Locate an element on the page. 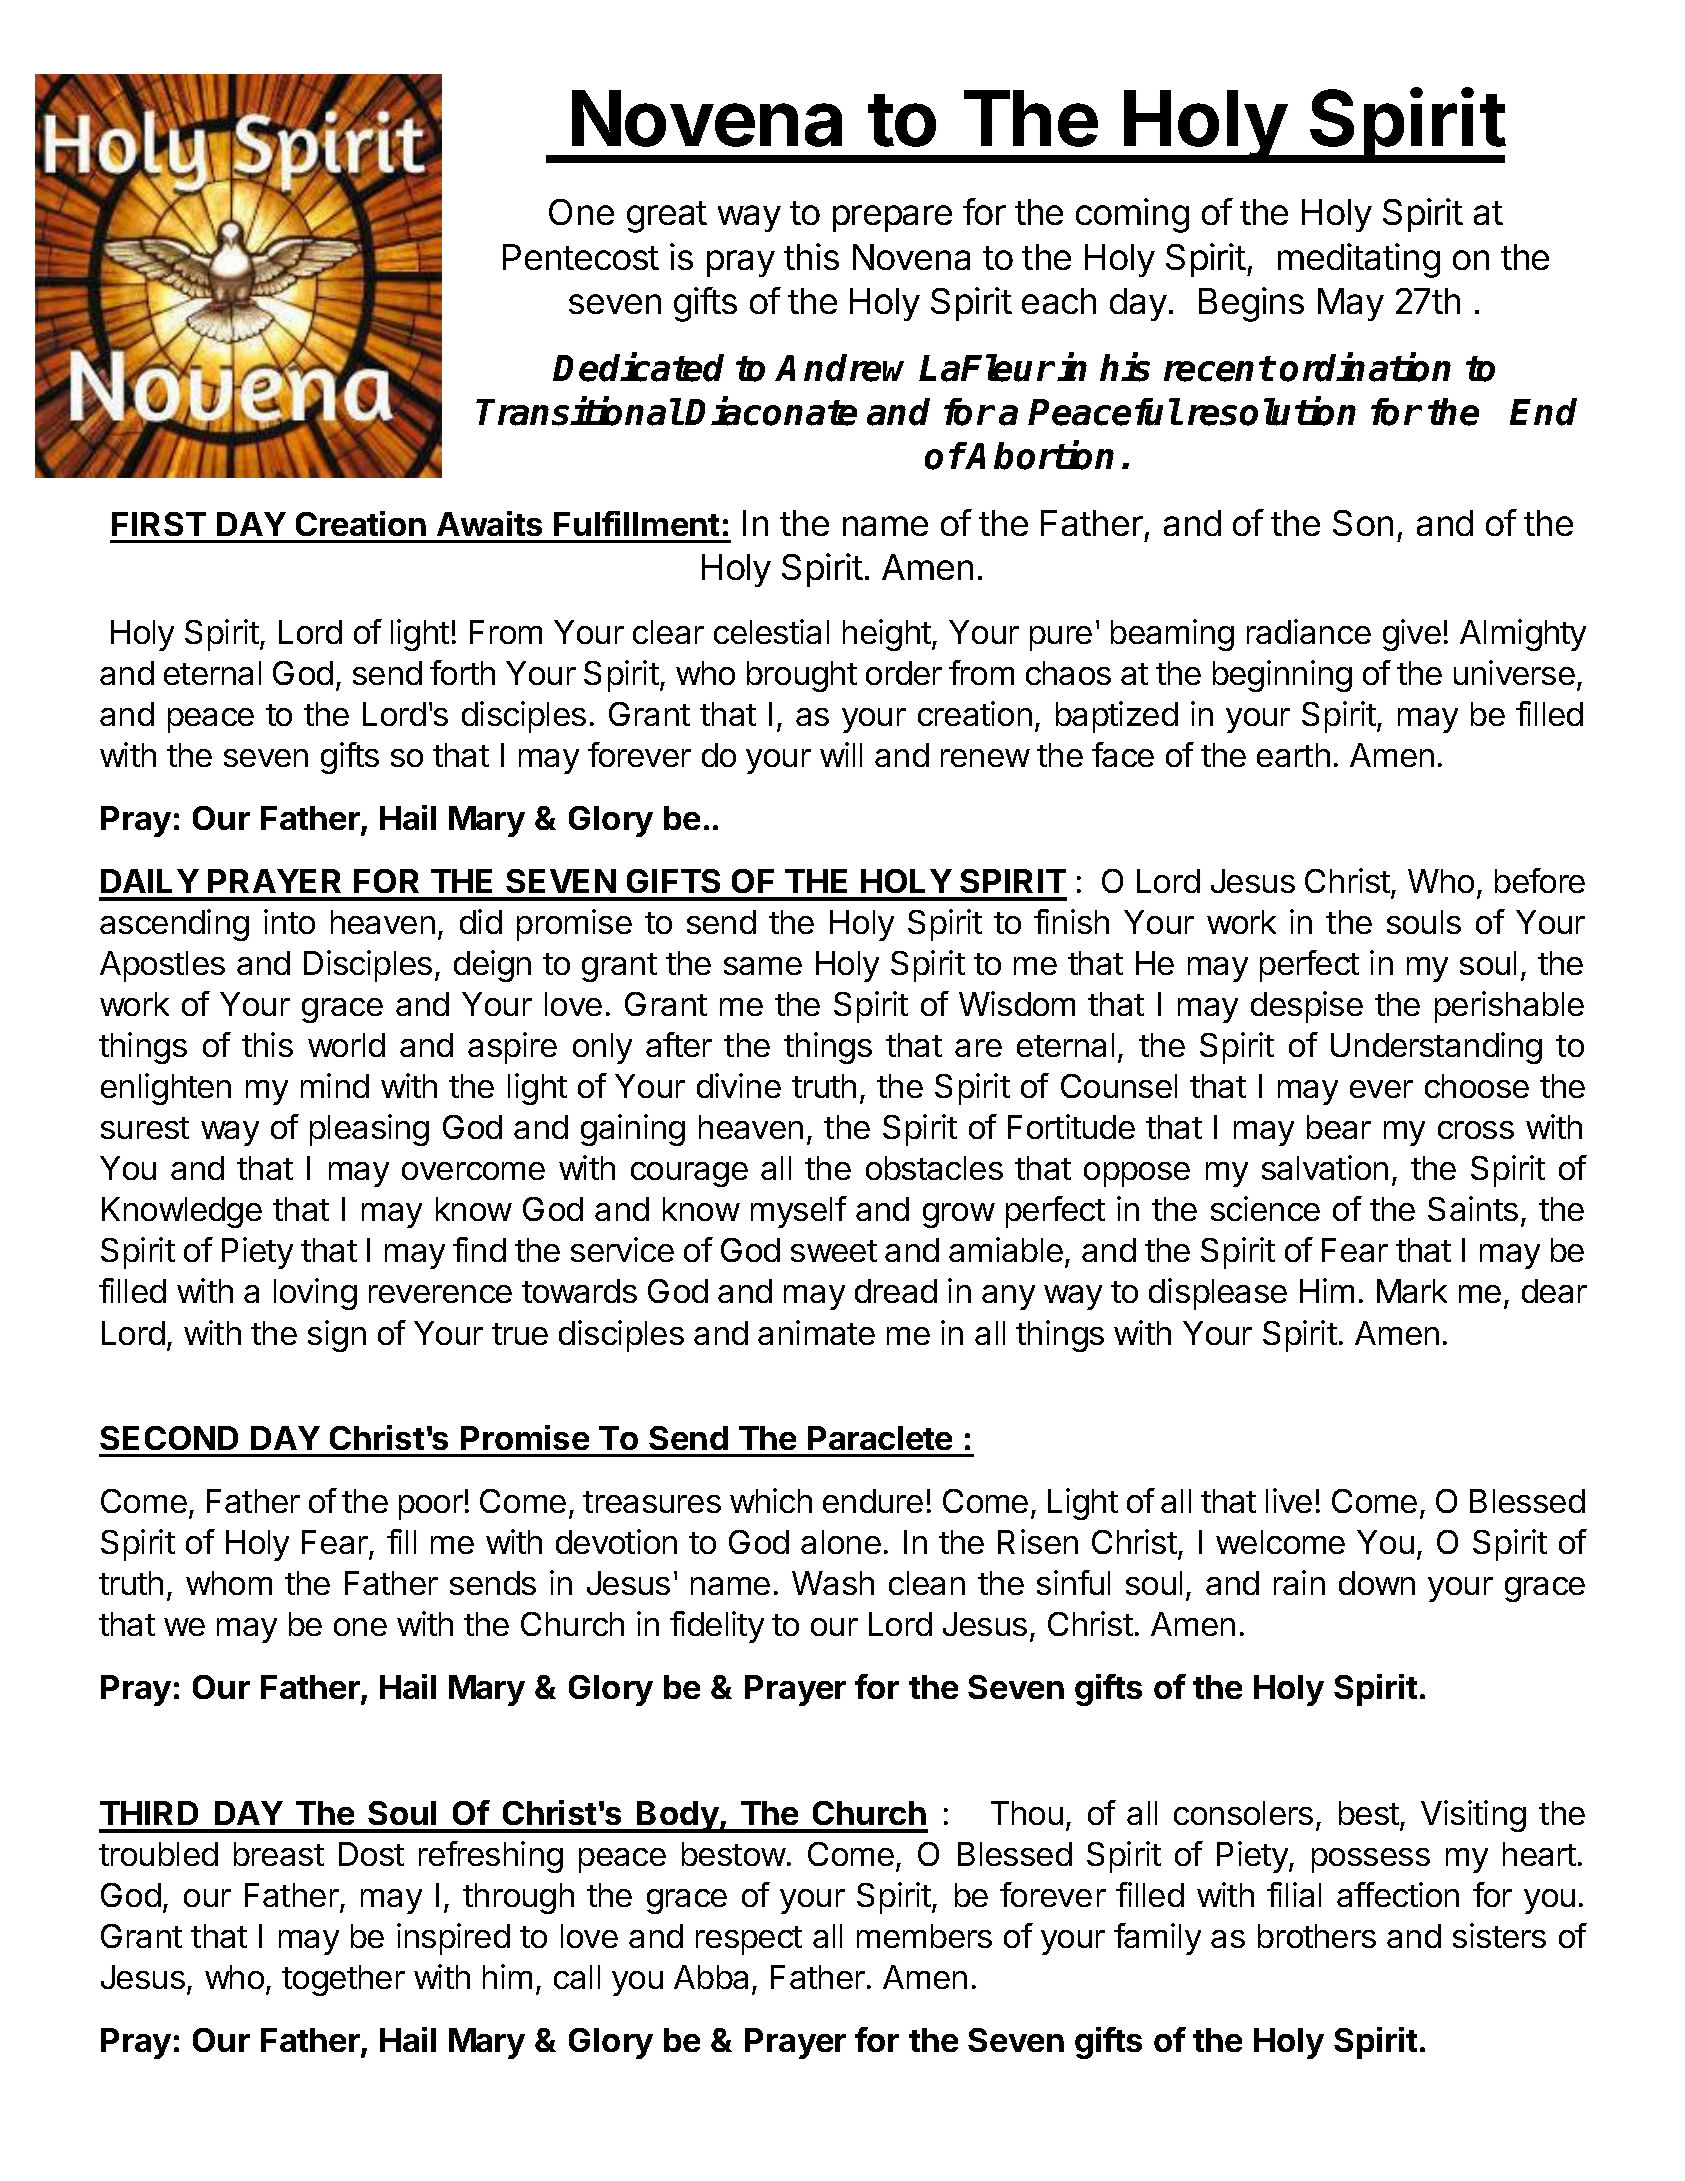 This image has width=1685, height=2181. sweet is located at coordinates (834, 1251).
